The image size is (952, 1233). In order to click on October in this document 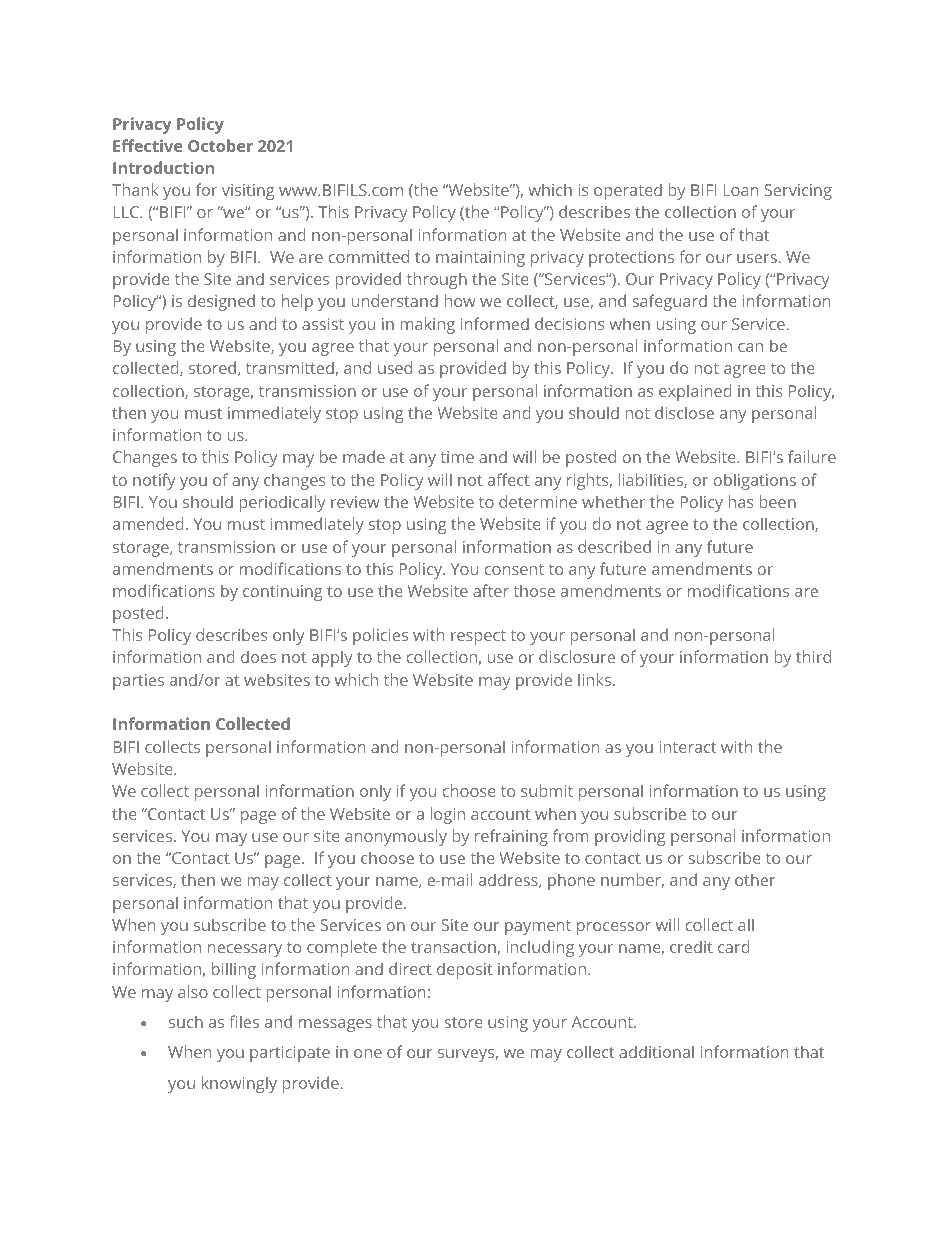, I will do `click(220, 145)`.
